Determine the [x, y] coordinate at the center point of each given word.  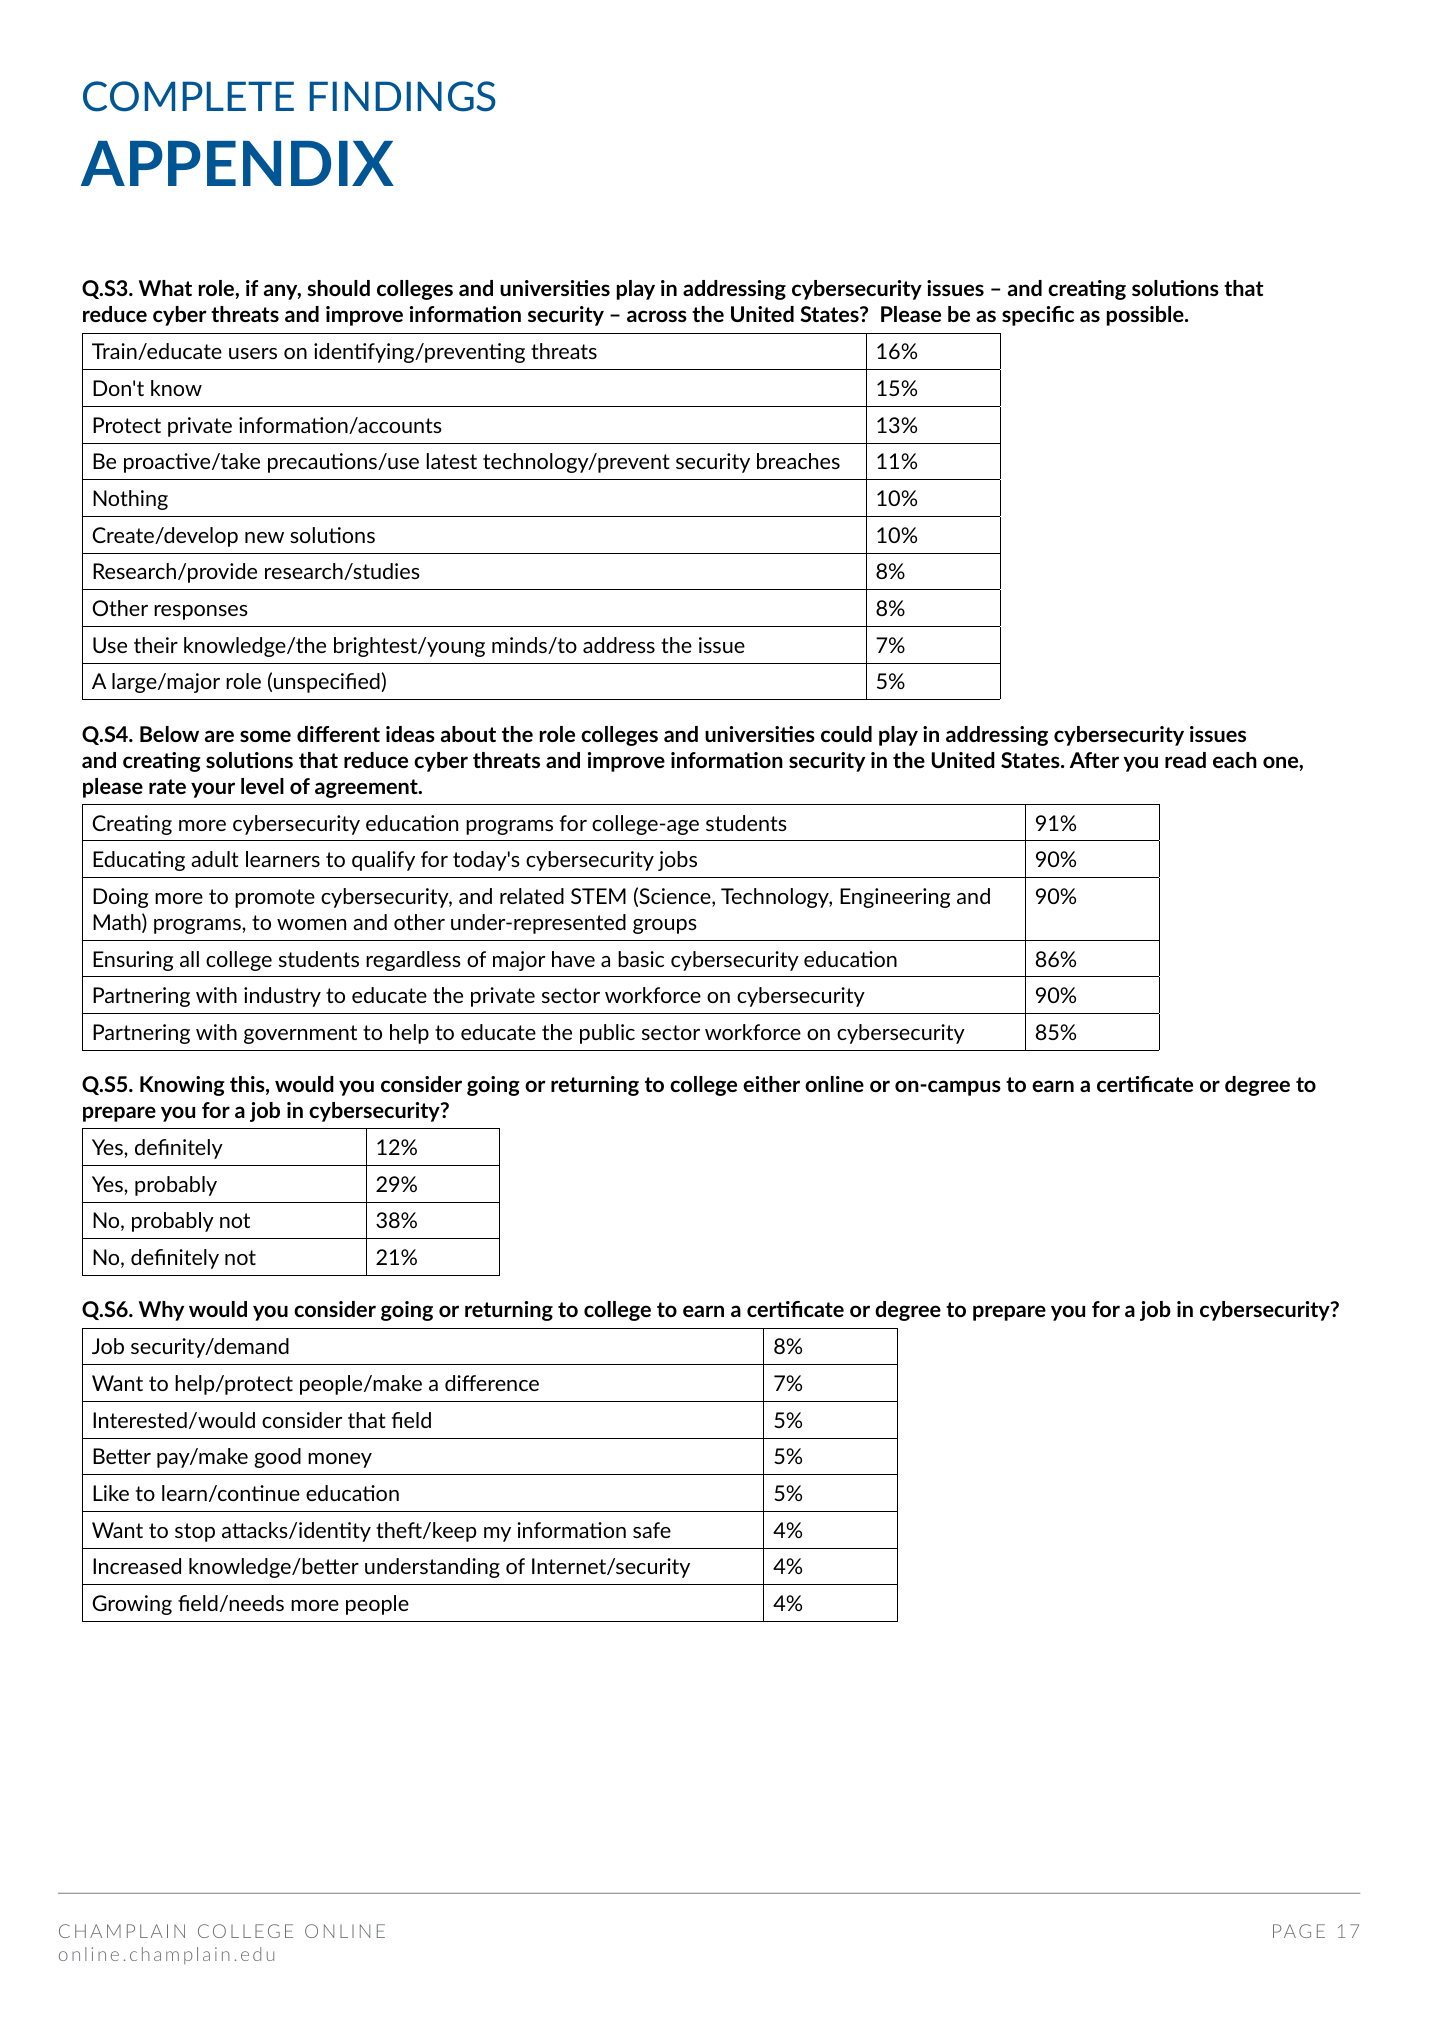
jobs [677, 861]
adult [215, 859]
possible [1146, 316]
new [264, 537]
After [1094, 760]
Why [161, 1311]
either [771, 1084]
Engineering [895, 898]
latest [452, 461]
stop [195, 1532]
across [657, 316]
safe [652, 1530]
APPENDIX [237, 163]
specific [1038, 316]
